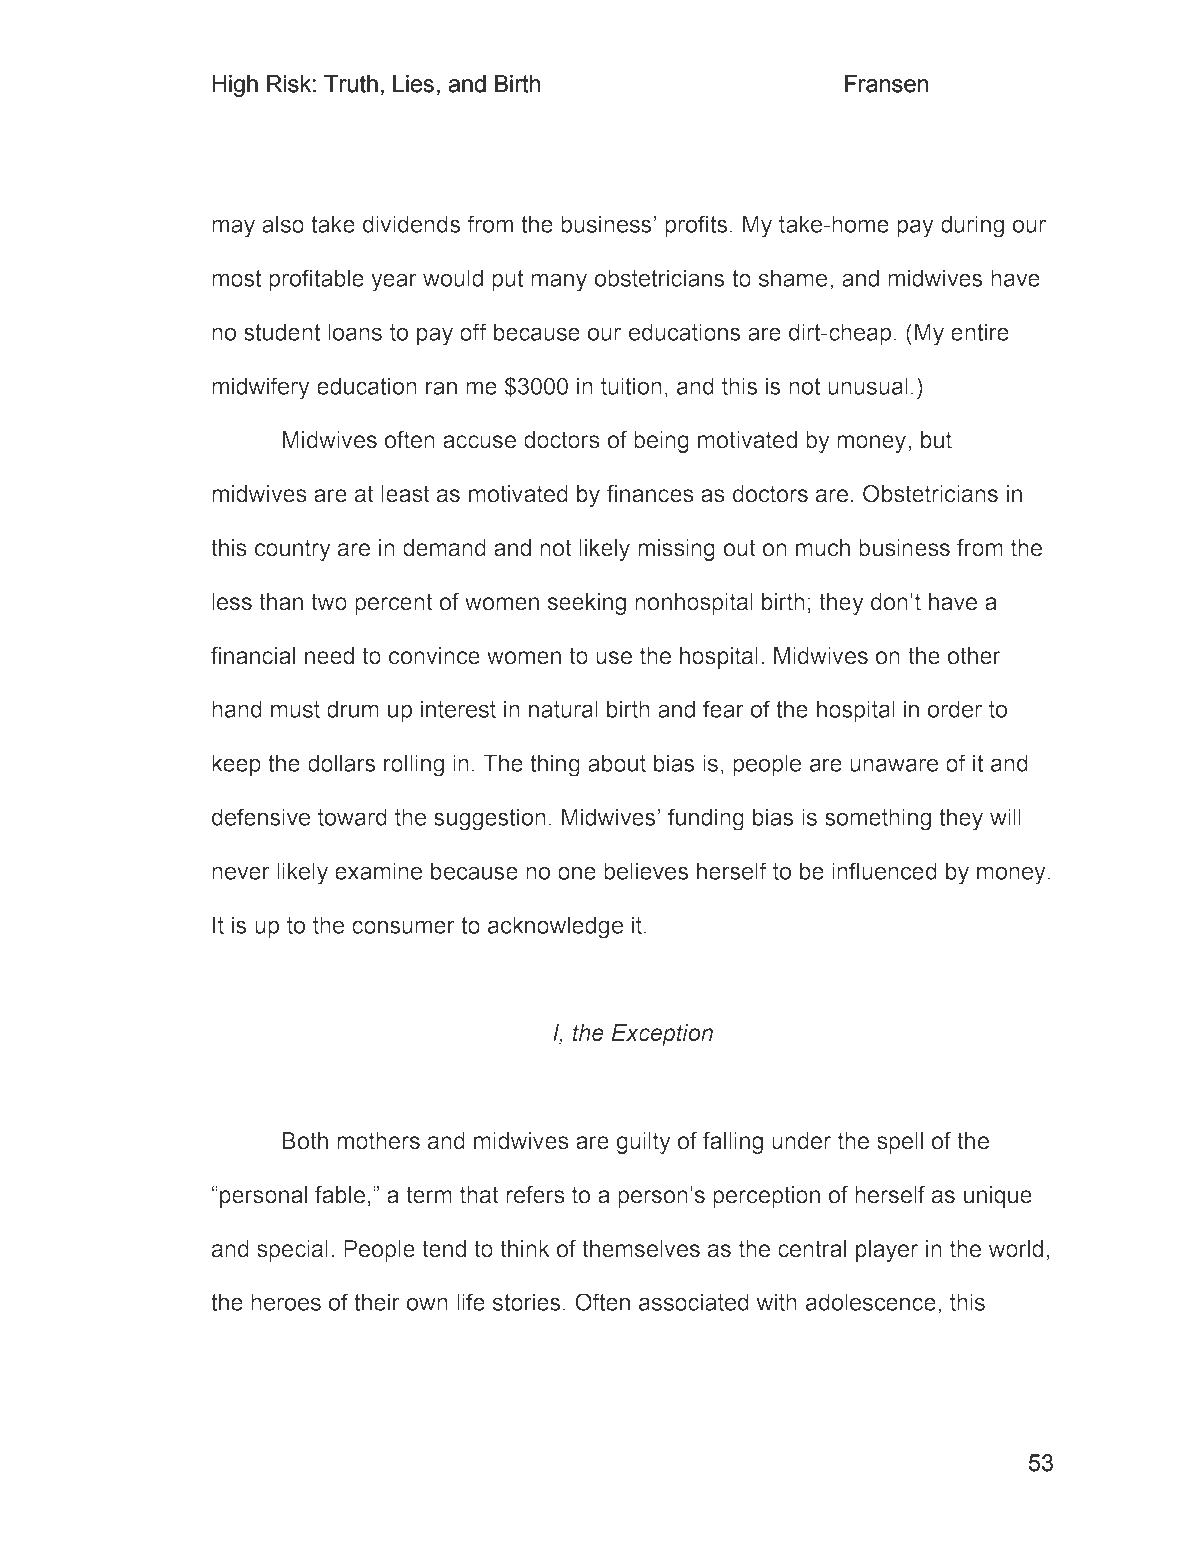  Describe the element at coordinates (355, 332) in the image. I see `loans` at that location.
